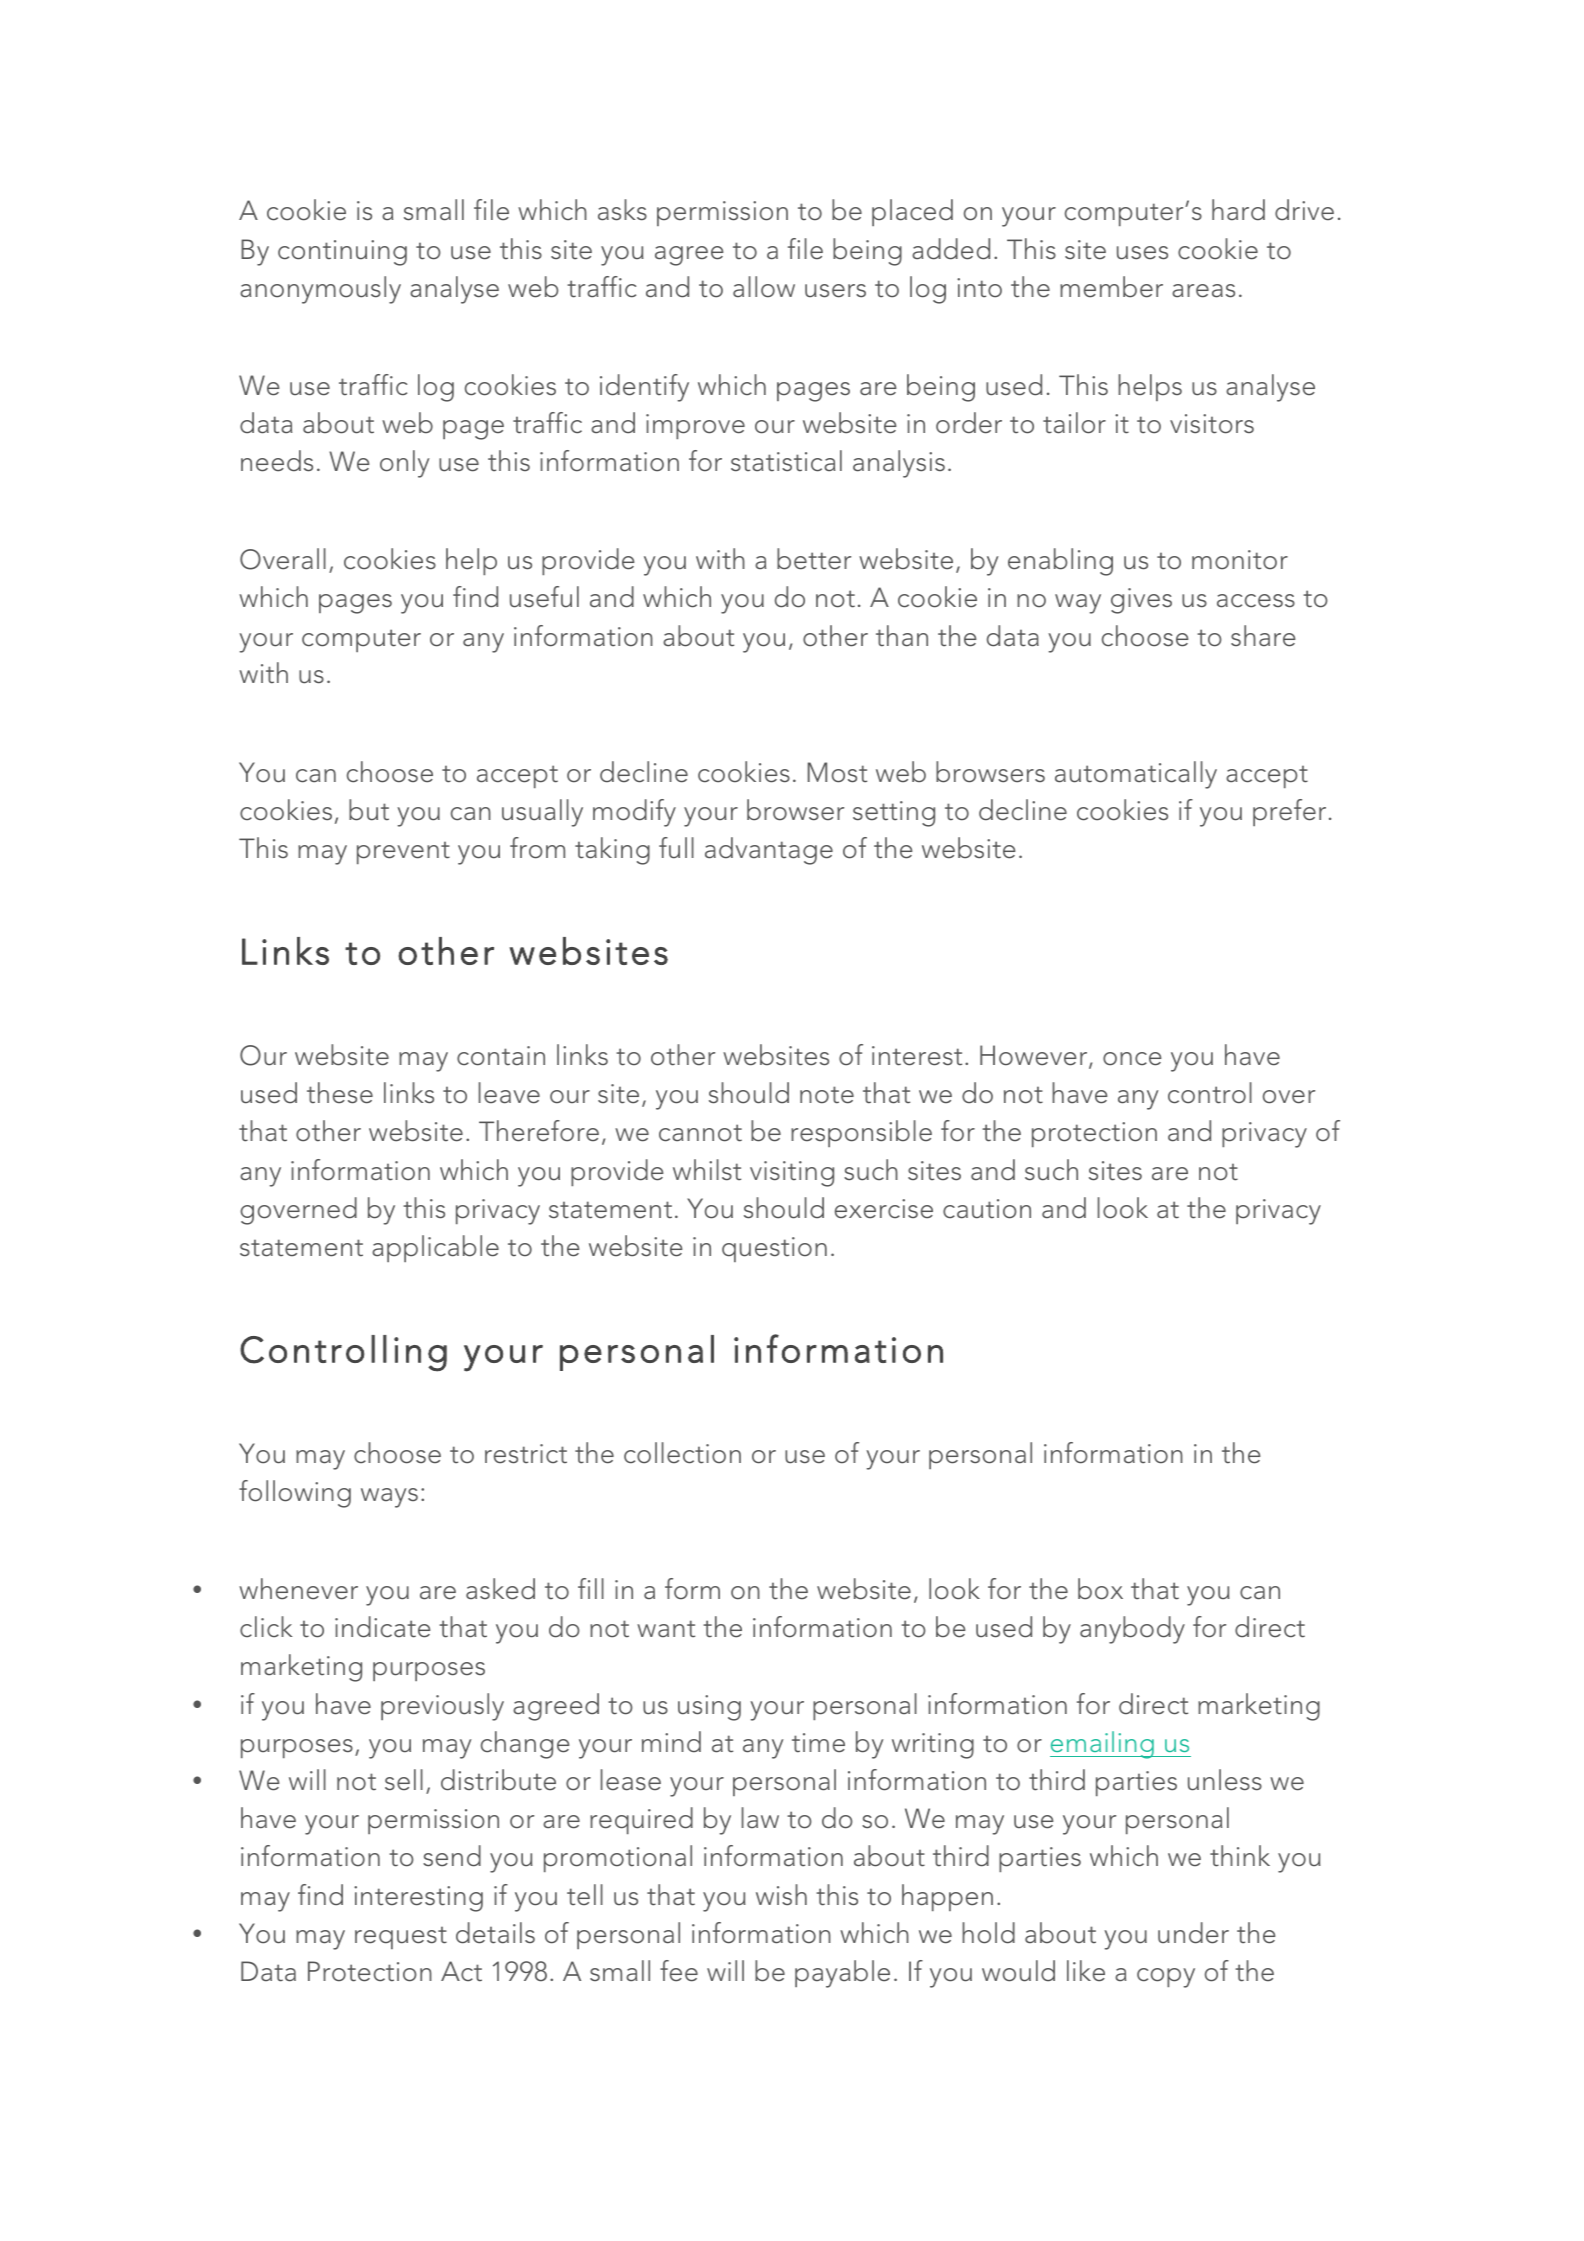 Image resolution: width=1584 pixels, height=2241 pixels. What do you see at coordinates (1142, 253) in the screenshot?
I see `uses` at bounding box center [1142, 253].
